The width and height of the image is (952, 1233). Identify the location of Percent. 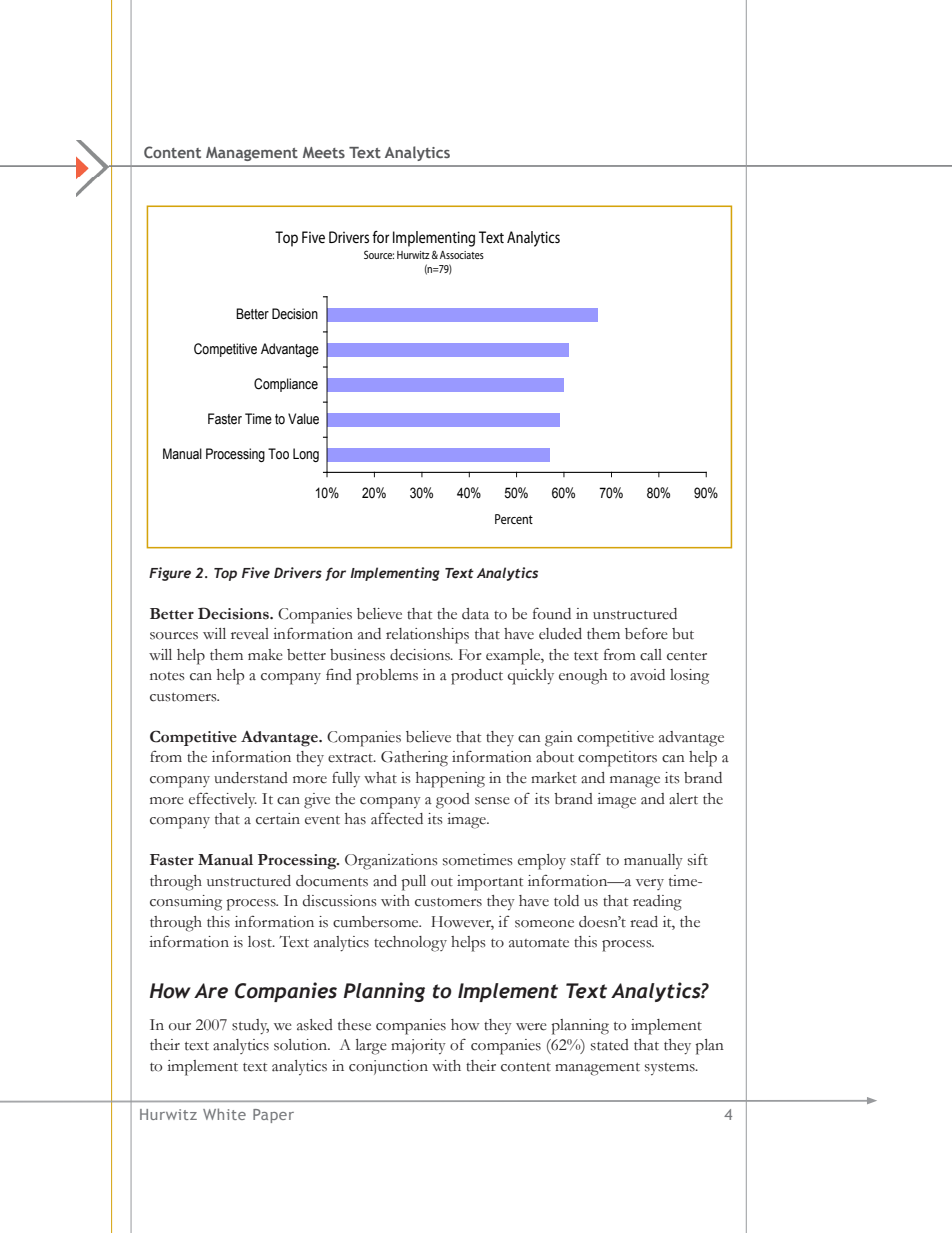
(514, 519).
